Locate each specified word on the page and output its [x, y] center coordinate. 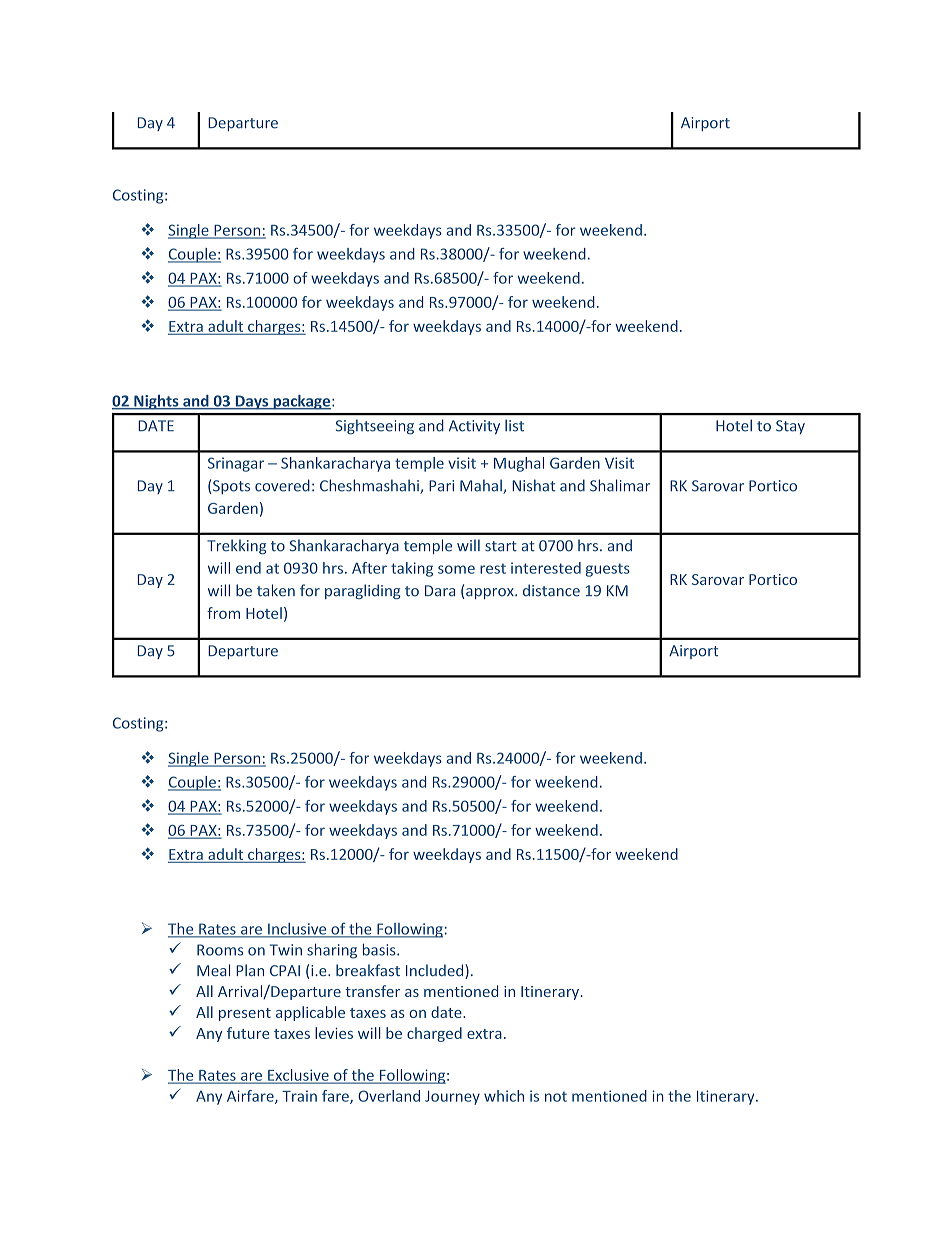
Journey [452, 1098]
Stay [790, 427]
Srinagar [236, 464]
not [556, 1096]
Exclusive [298, 1076]
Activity [474, 427]
